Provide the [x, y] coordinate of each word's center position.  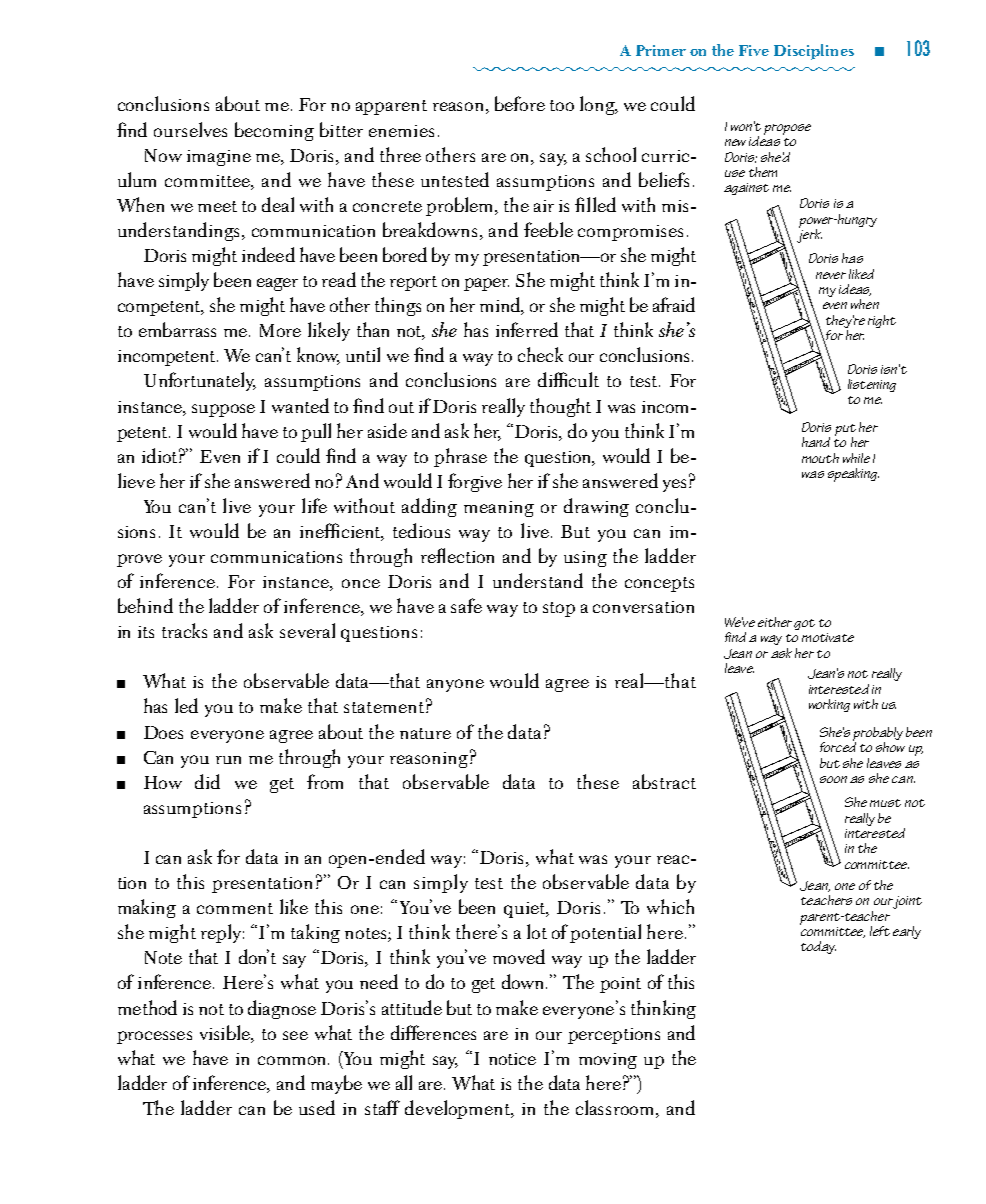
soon [833, 779]
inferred [527, 329]
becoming [274, 131]
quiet [526, 910]
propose [787, 129]
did [207, 781]
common [293, 1060]
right [882, 321]
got [804, 624]
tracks [184, 630]
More [280, 330]
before [520, 103]
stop [559, 609]
